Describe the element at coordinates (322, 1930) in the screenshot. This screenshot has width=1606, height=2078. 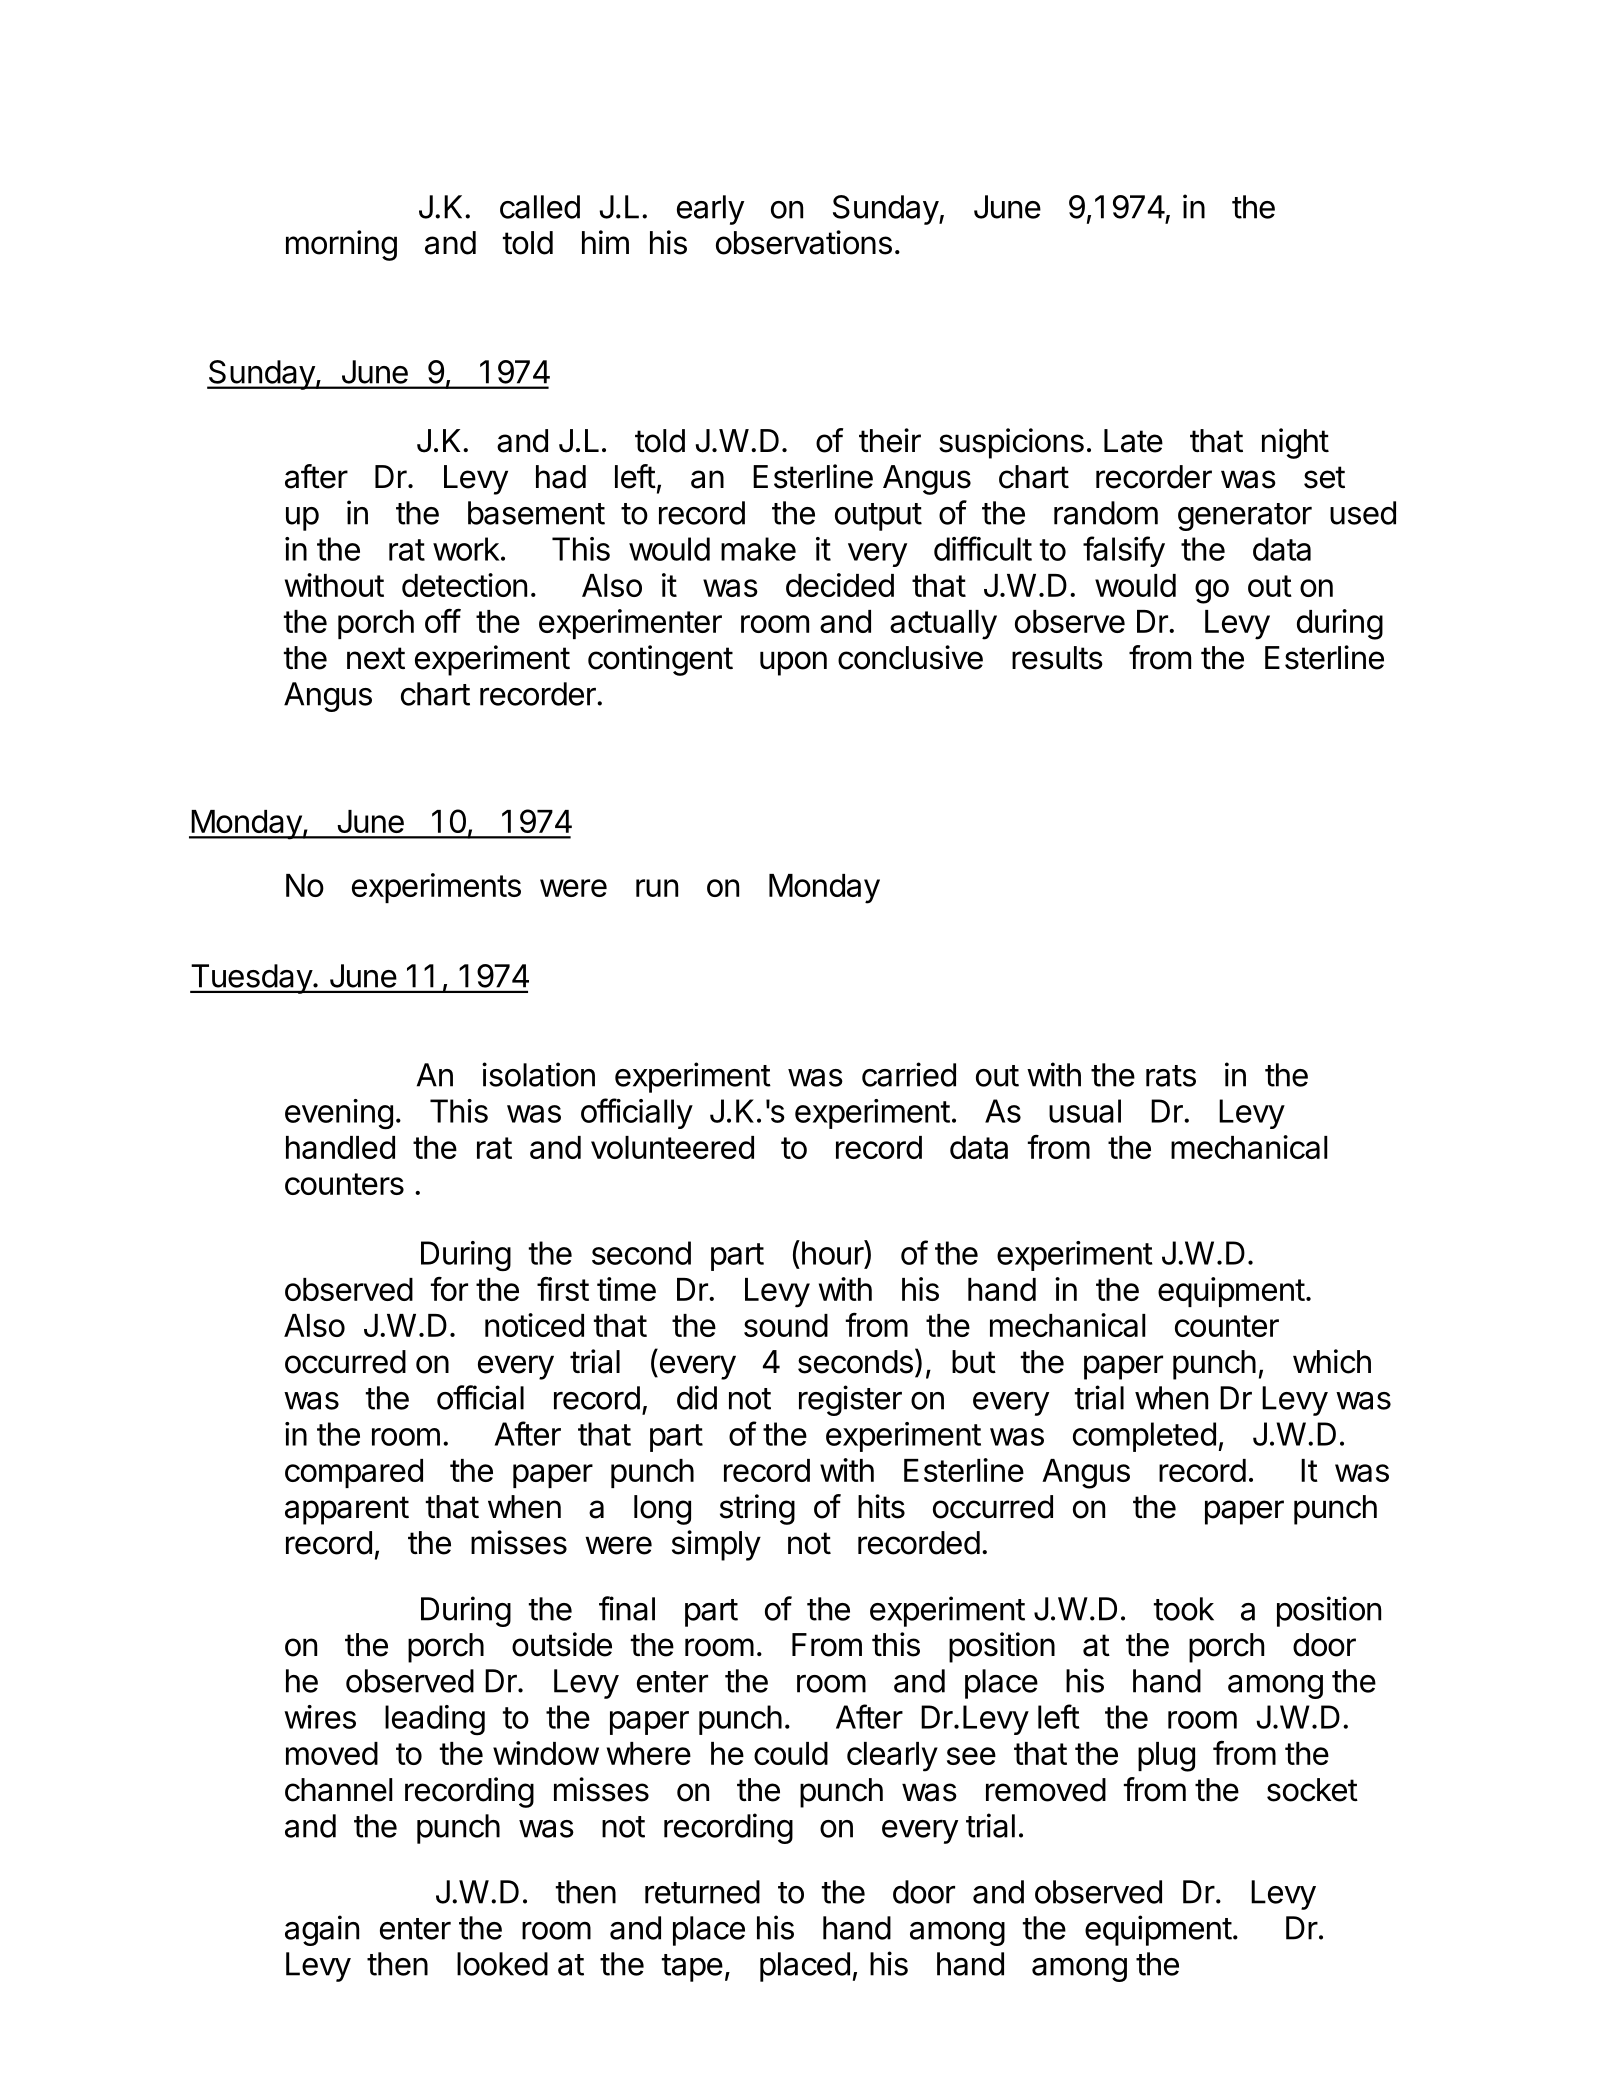
I see `again` at that location.
